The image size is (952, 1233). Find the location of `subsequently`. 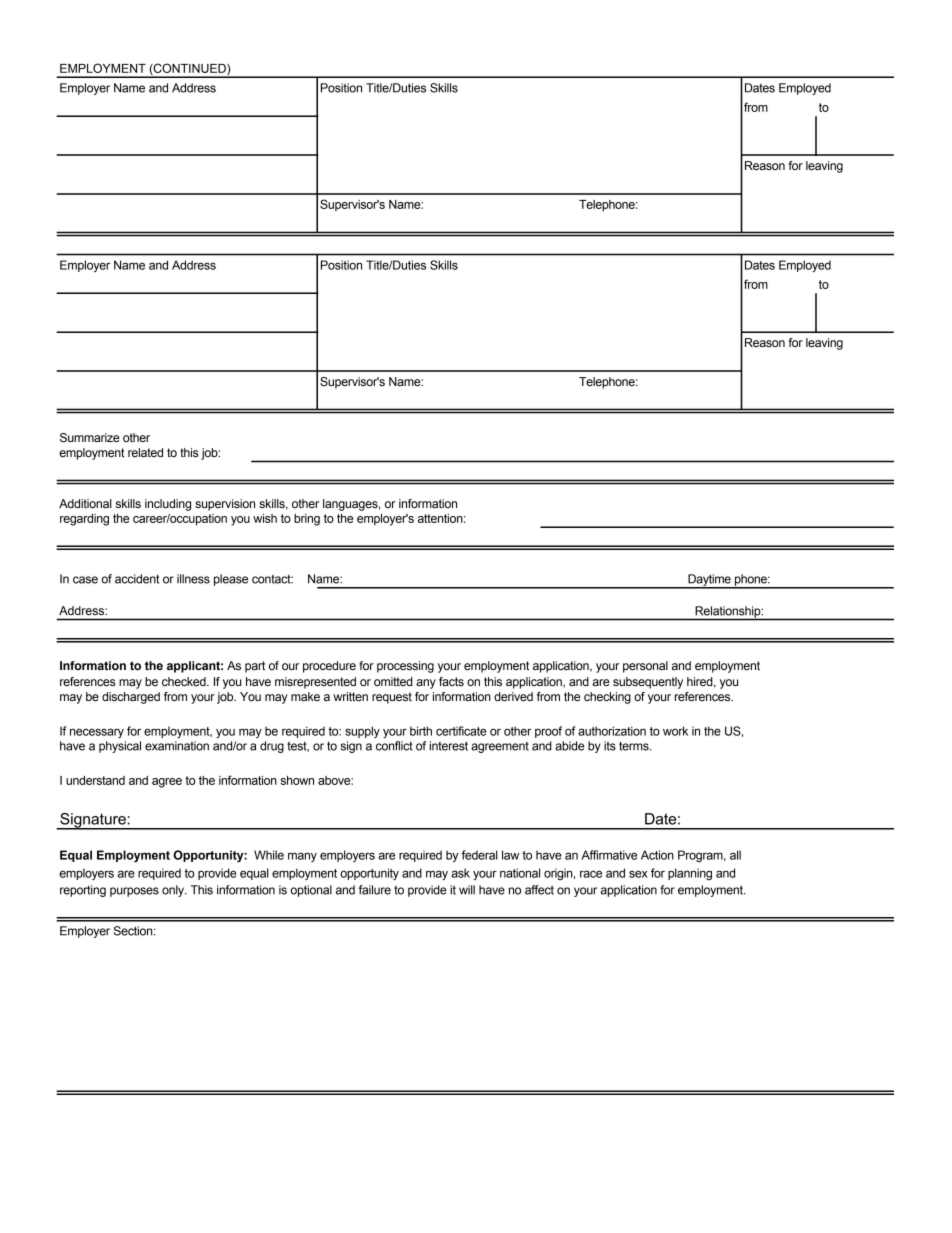

subsequently is located at coordinates (648, 683).
